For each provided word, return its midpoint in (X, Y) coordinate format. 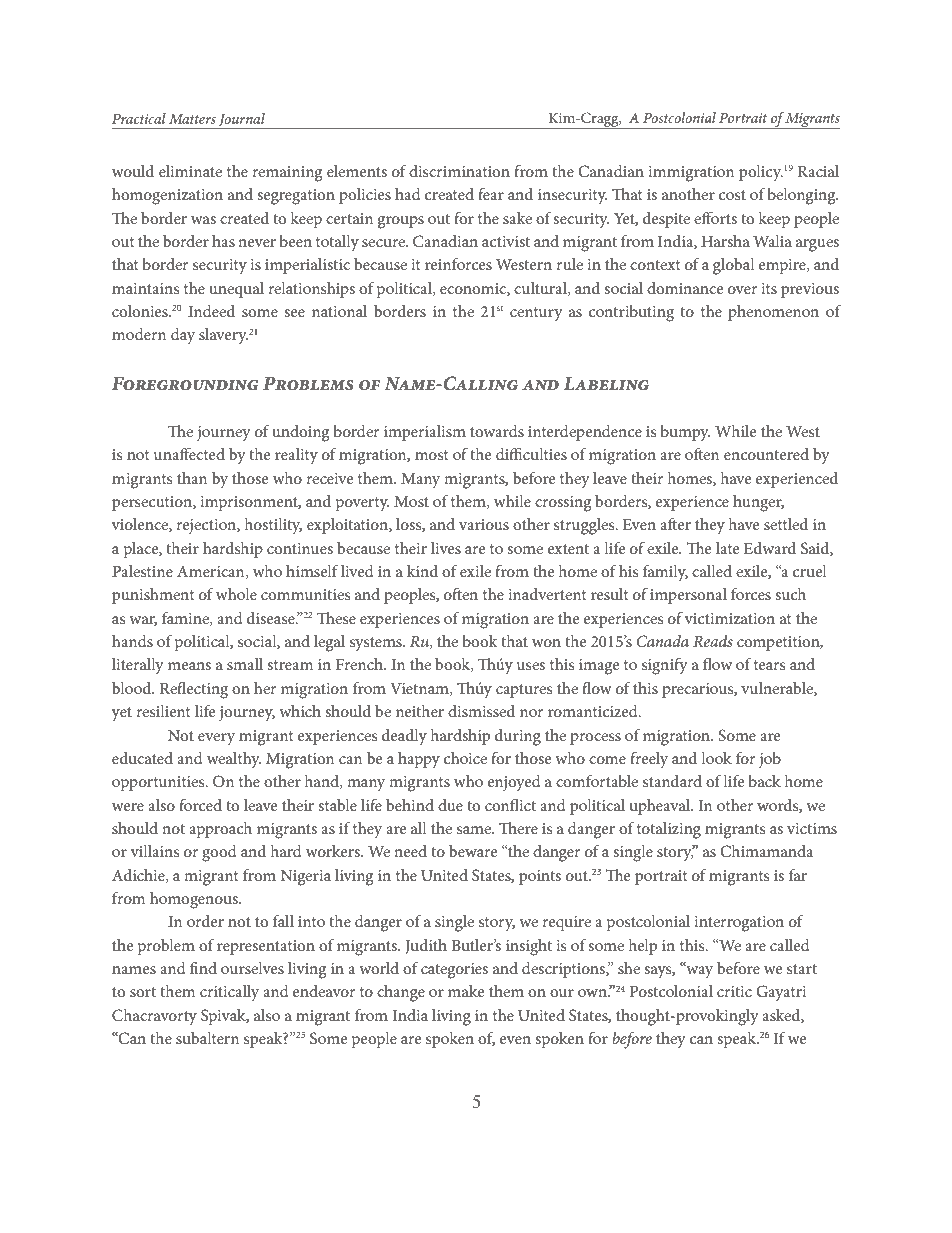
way (698, 971)
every (216, 739)
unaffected (189, 454)
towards (497, 431)
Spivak (225, 1017)
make (466, 991)
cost (732, 195)
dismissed (481, 711)
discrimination (459, 171)
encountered (766, 454)
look (716, 758)
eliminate (190, 171)
